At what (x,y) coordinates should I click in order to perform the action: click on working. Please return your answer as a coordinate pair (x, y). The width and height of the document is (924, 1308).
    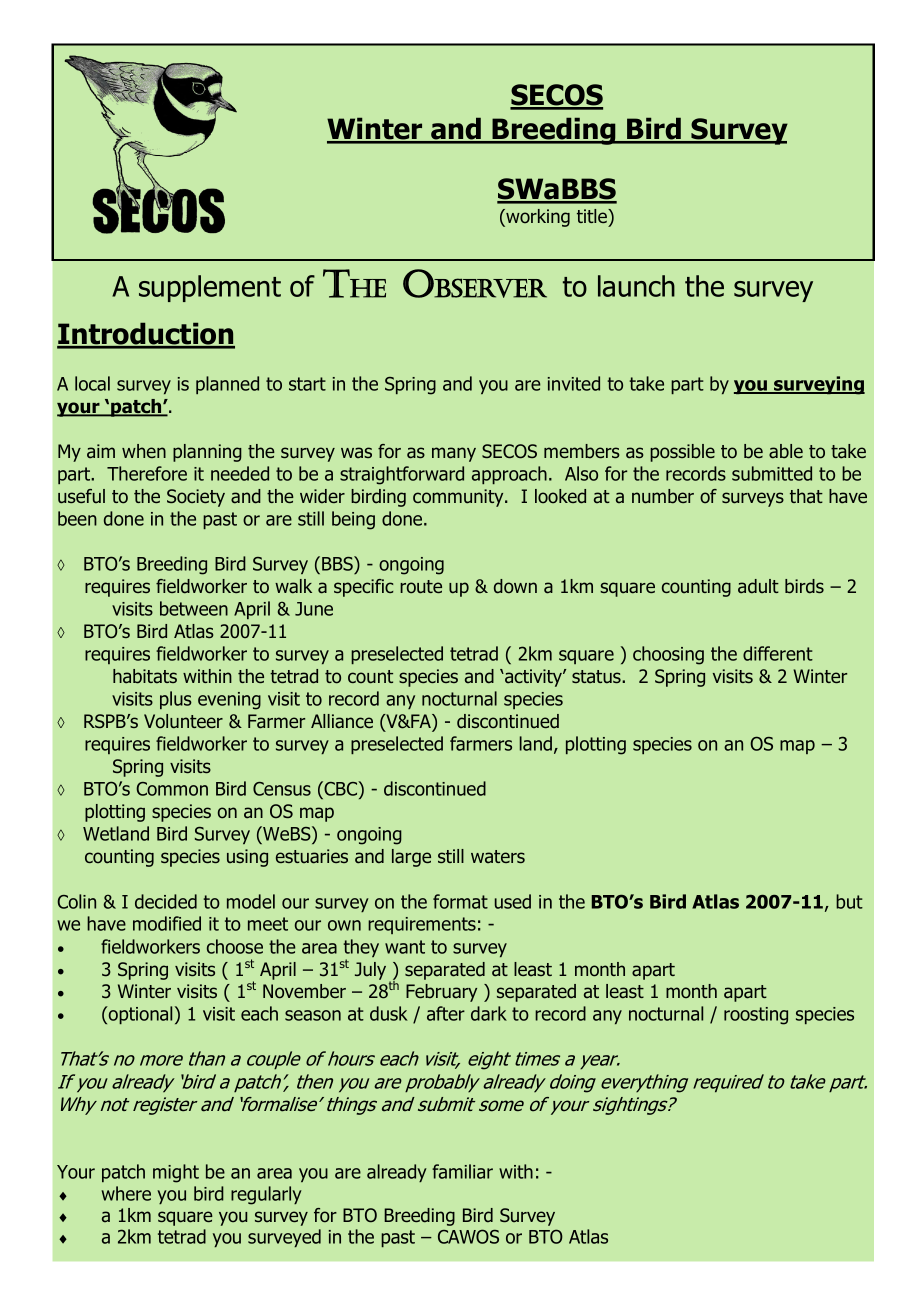
    Looking at the image, I should click on (537, 218).
